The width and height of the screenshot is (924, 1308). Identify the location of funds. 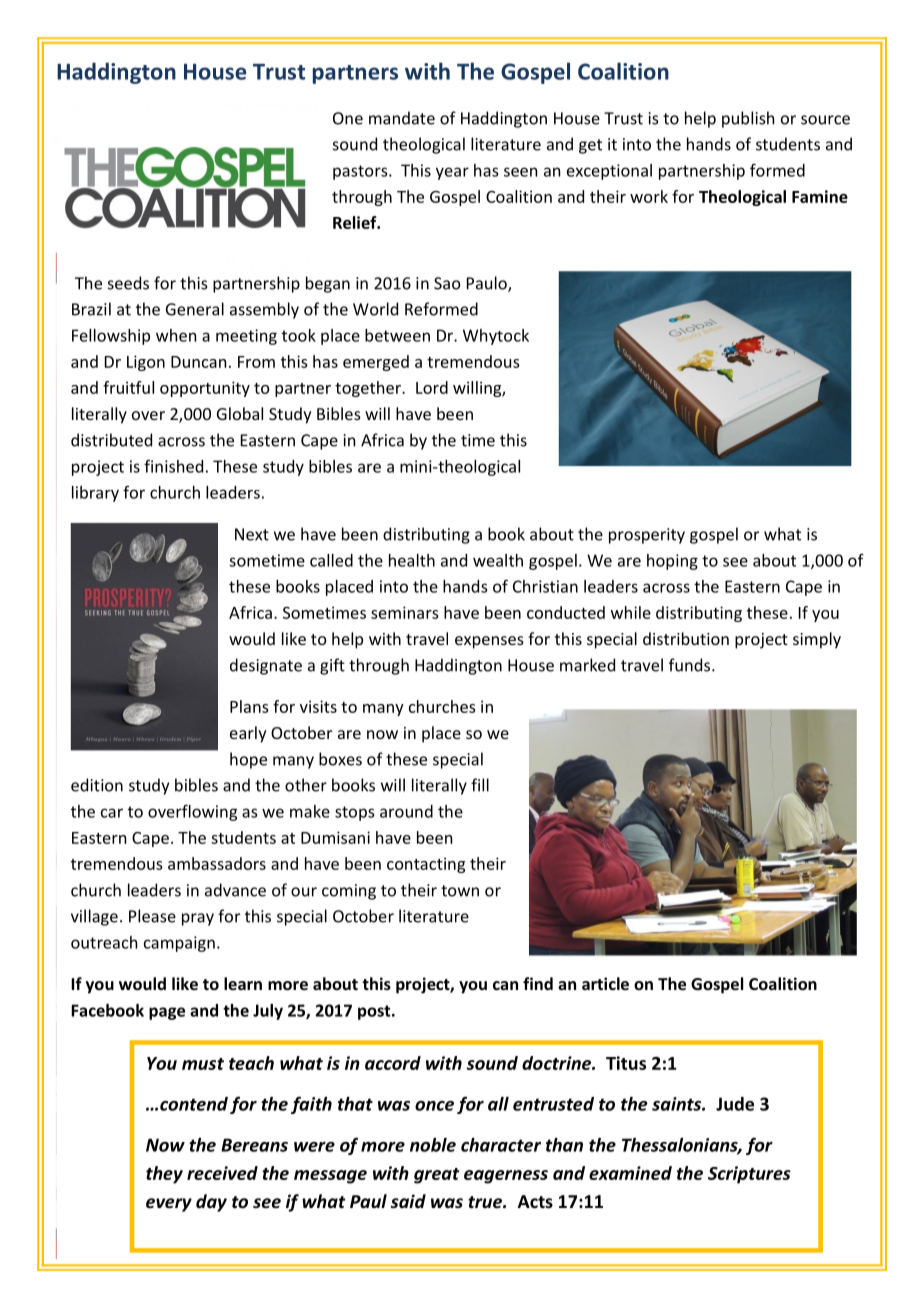
(691, 665).
